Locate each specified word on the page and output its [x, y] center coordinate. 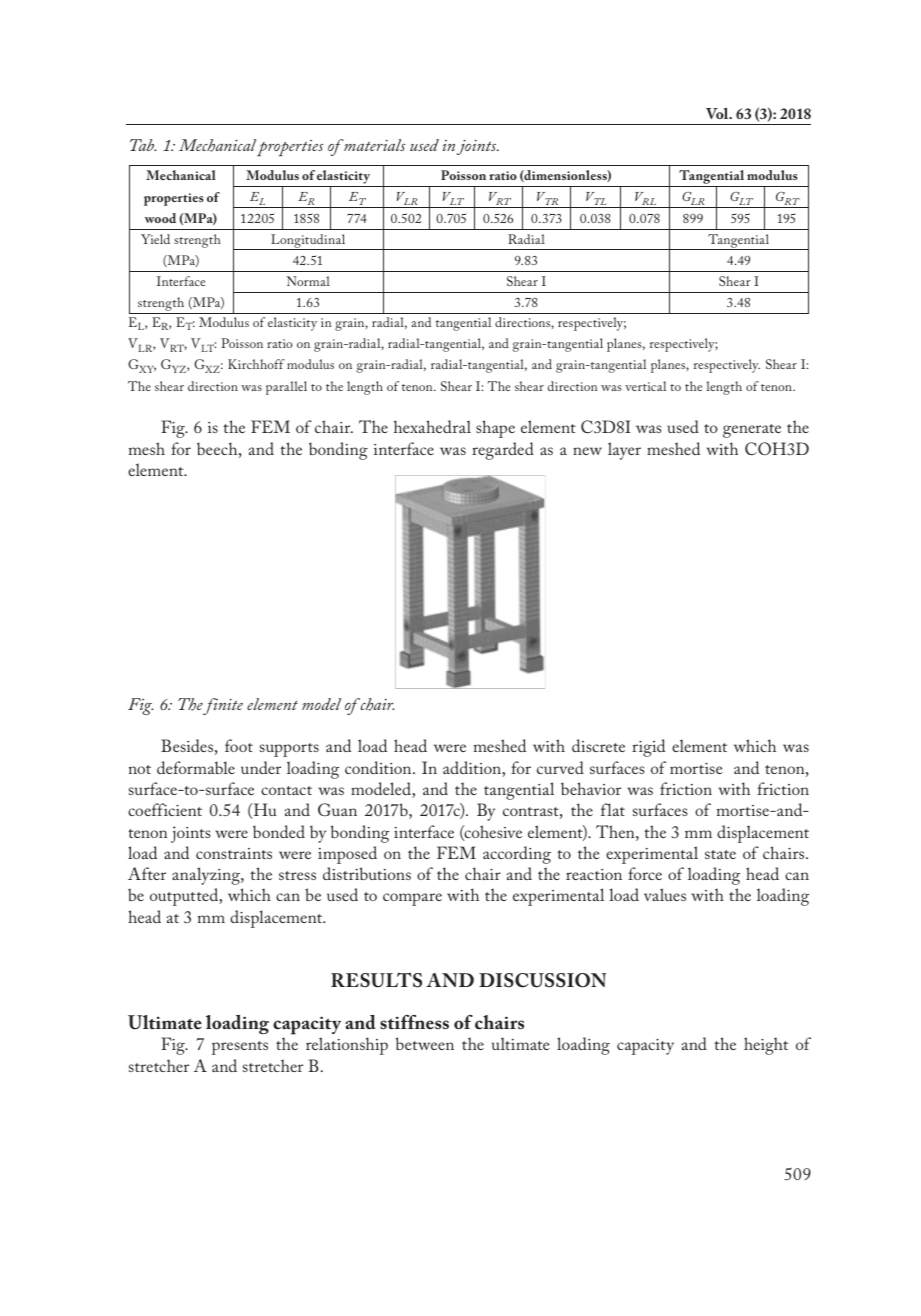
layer [624, 451]
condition [379, 767]
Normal [308, 281]
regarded [503, 451]
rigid [648, 748]
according [517, 855]
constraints [234, 853]
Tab [143, 145]
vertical [645, 386]
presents [240, 1048]
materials [374, 145]
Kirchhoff [256, 364]
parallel [286, 388]
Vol [718, 113]
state [720, 854]
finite [223, 706]
